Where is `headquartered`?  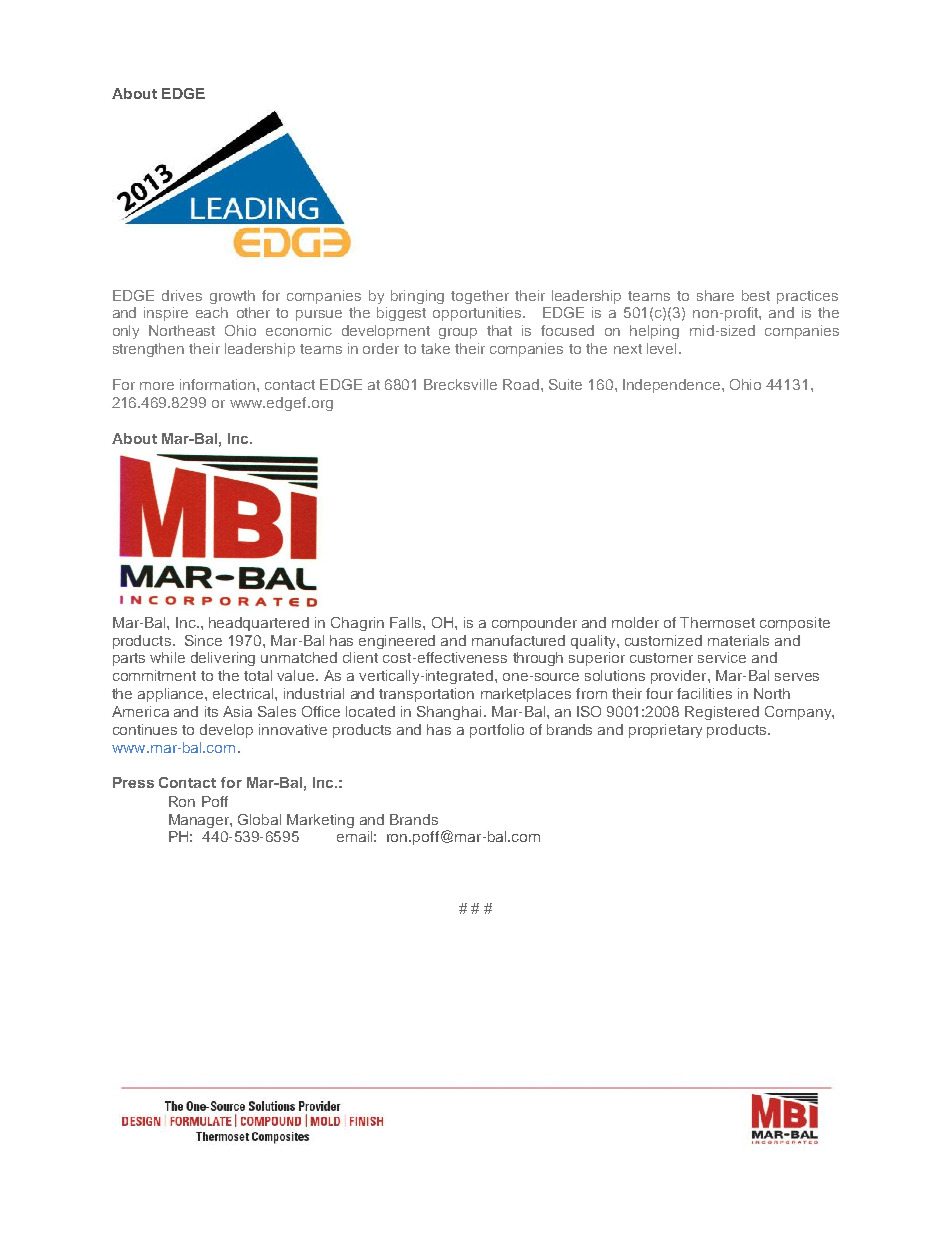 headquartered is located at coordinates (259, 624).
